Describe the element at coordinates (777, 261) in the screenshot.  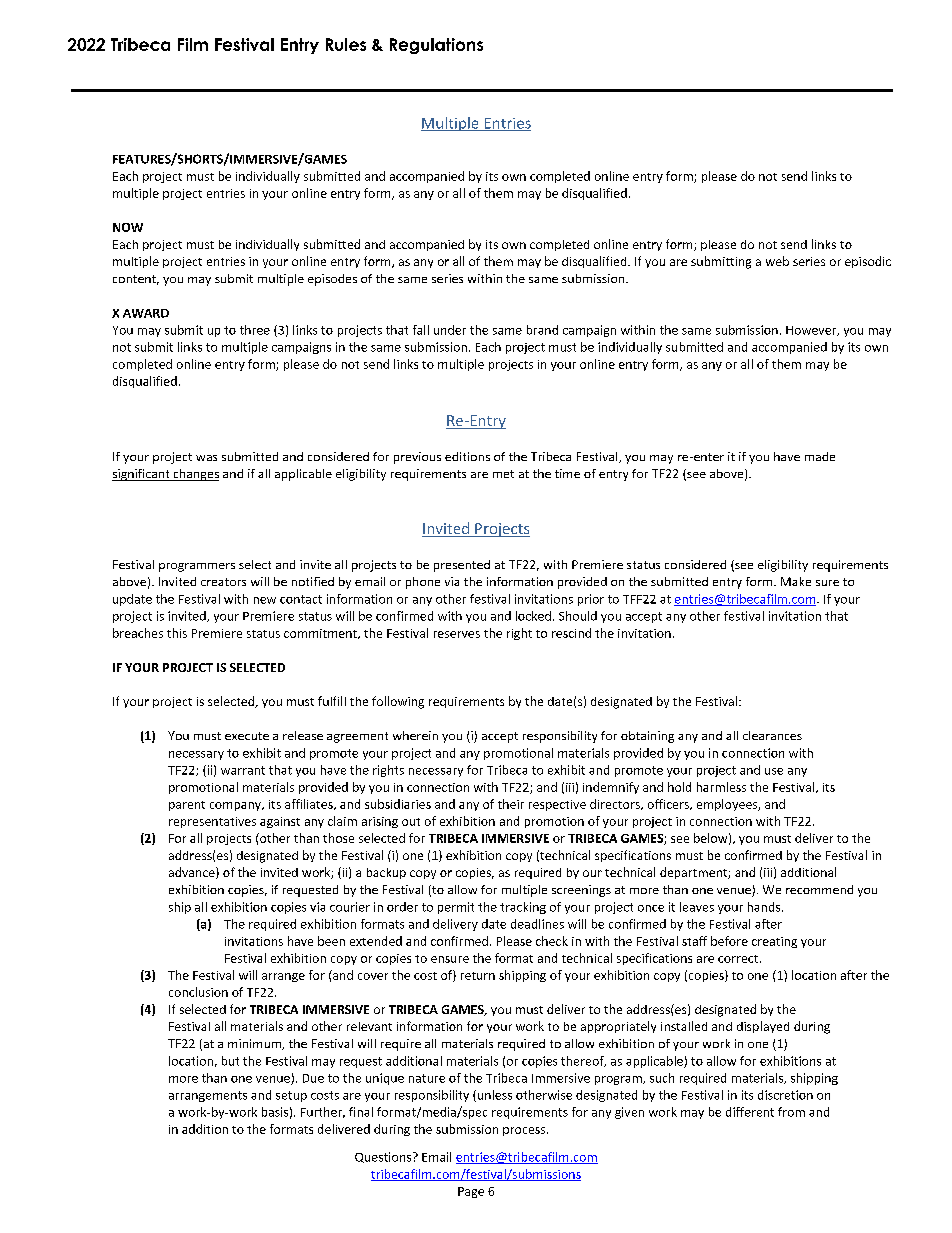
I see `web` at that location.
